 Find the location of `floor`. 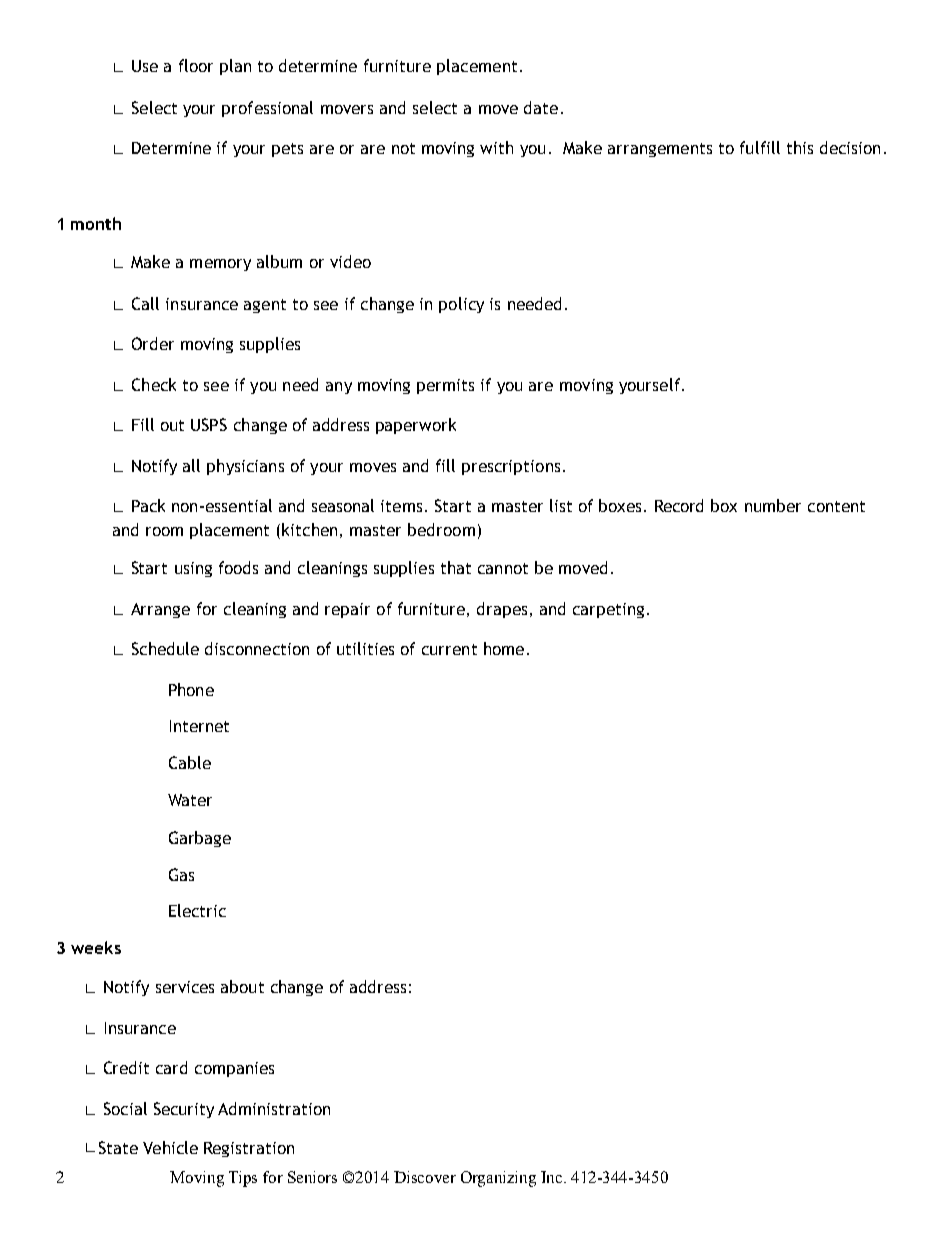

floor is located at coordinates (196, 65).
